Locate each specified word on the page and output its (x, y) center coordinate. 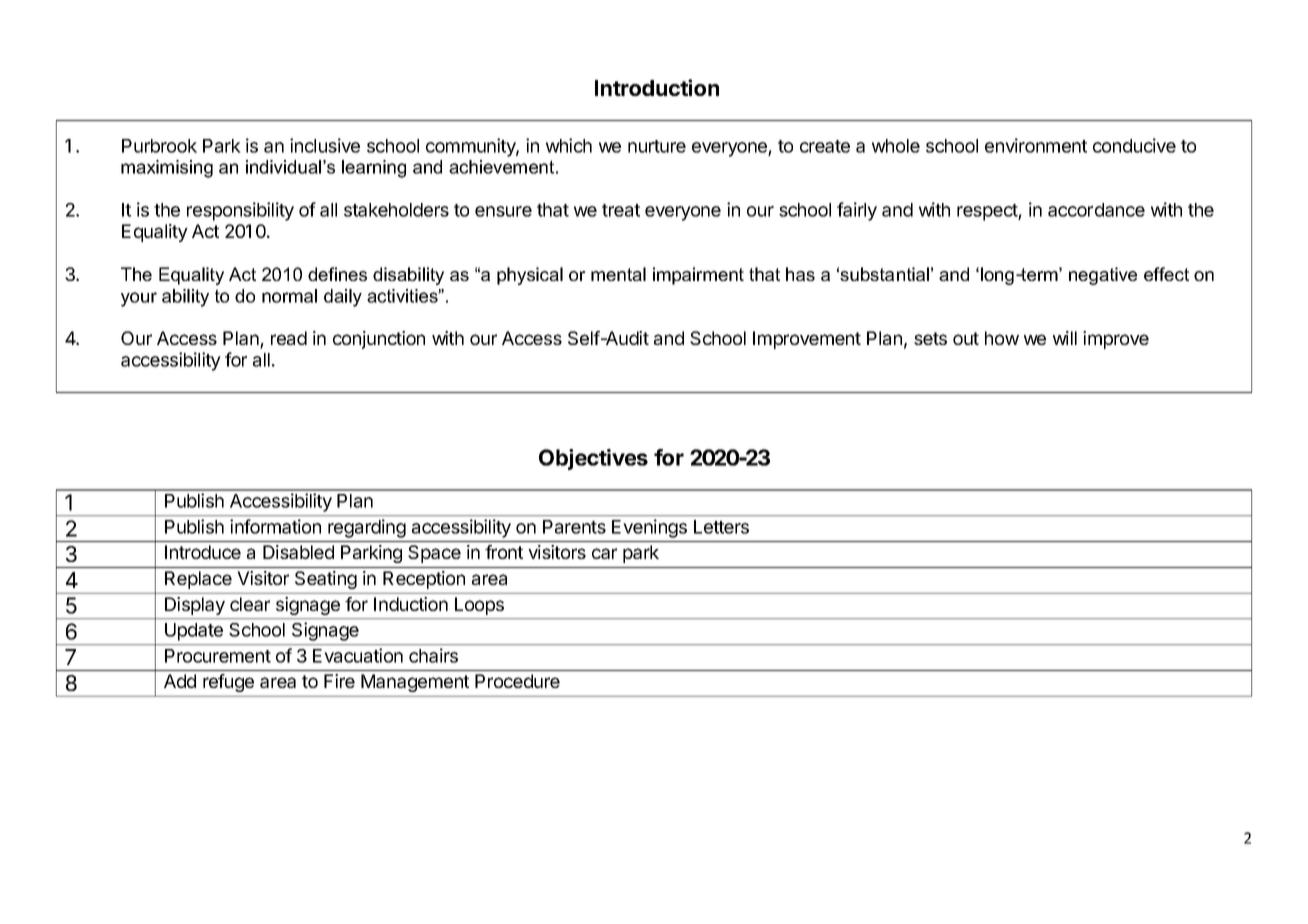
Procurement (218, 656)
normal (289, 296)
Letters (721, 527)
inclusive (325, 145)
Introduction (657, 87)
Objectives (593, 459)
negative (1103, 276)
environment (1036, 145)
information (275, 526)
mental (618, 274)
